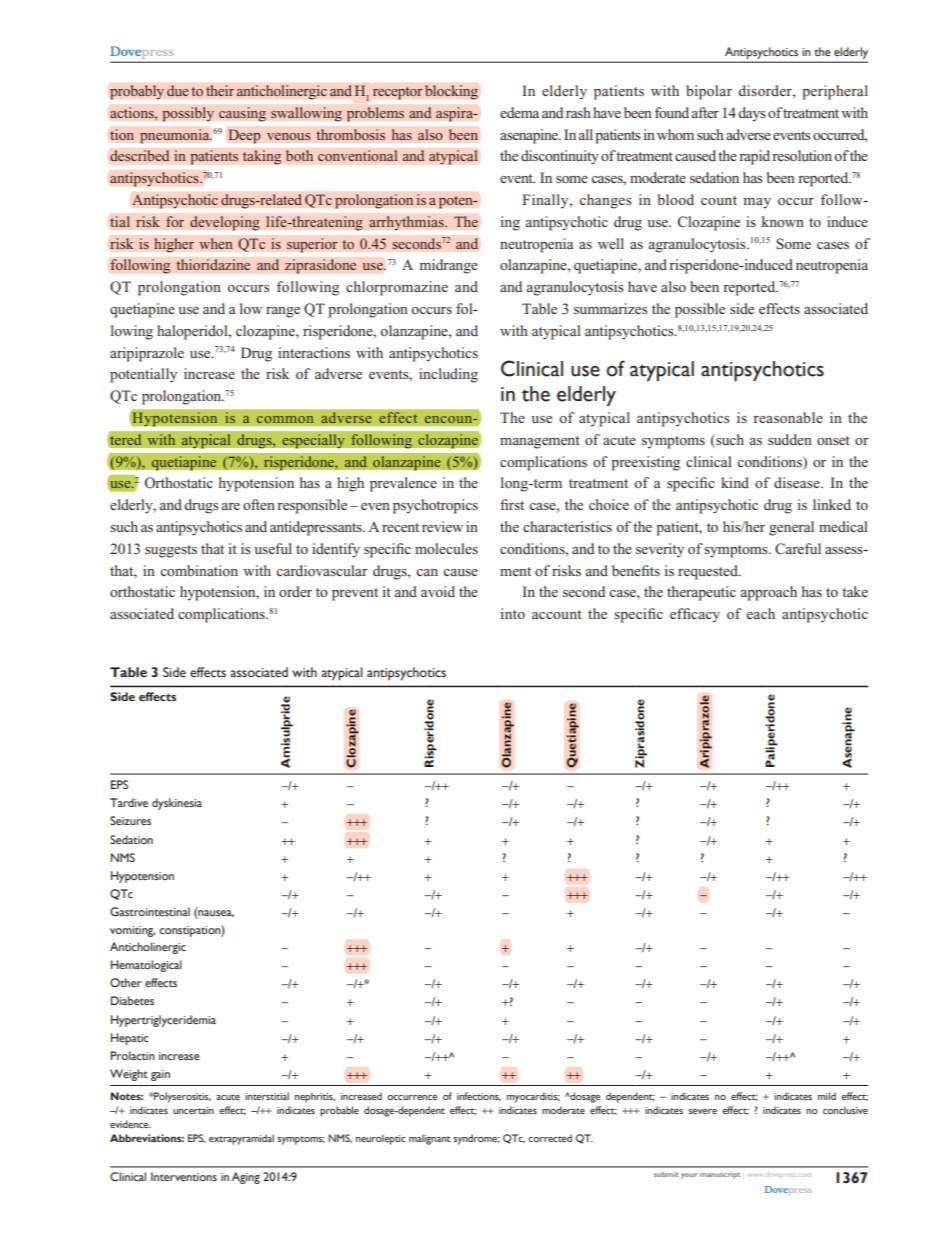  What do you see at coordinates (177, 804) in the screenshot?
I see `dyskinesia` at bounding box center [177, 804].
